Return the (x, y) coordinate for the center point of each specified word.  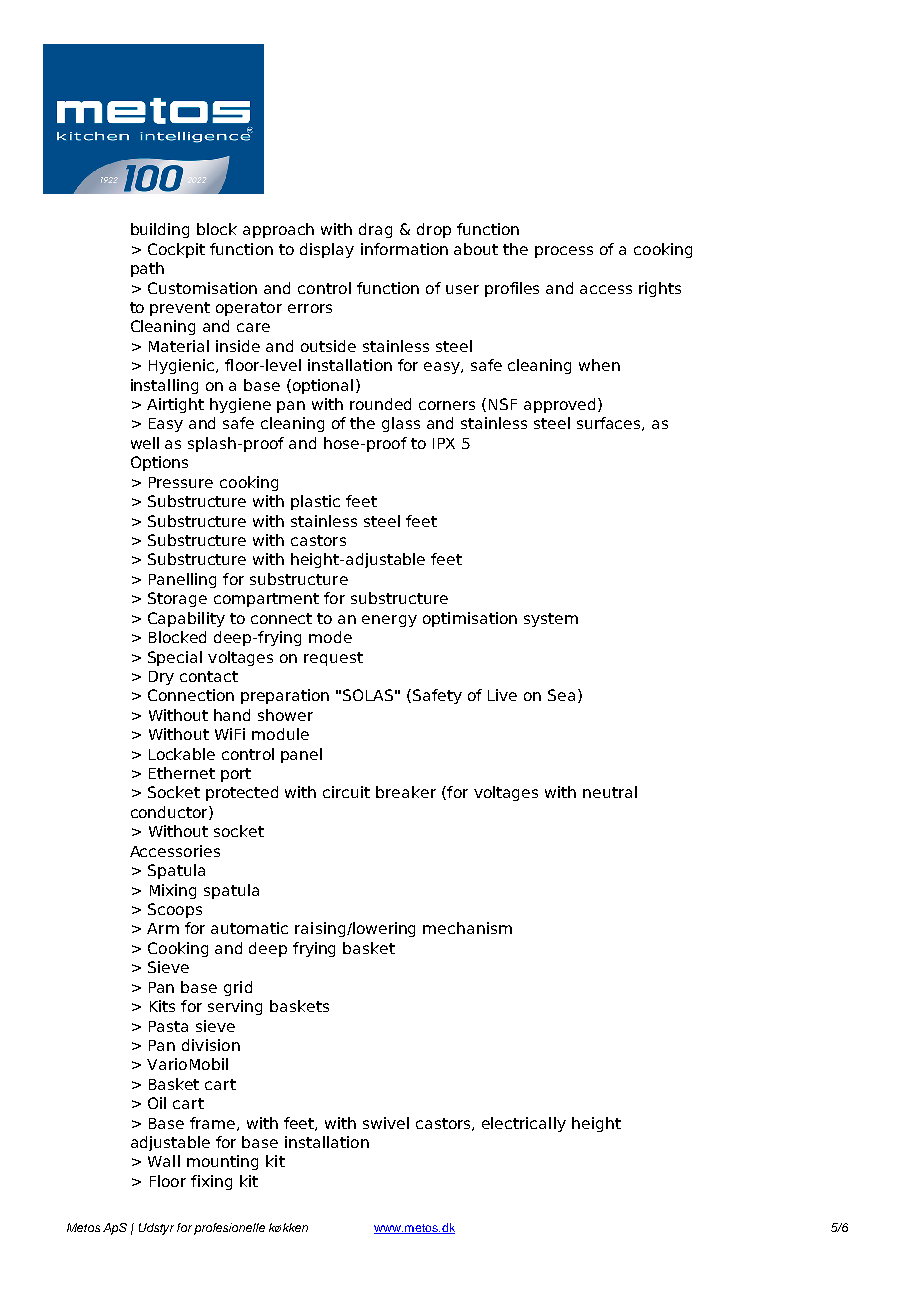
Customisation (202, 288)
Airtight (175, 405)
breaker (406, 792)
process (564, 252)
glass (401, 424)
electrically (524, 1124)
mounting (222, 1162)
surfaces (610, 424)
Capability (186, 619)
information (404, 249)
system (551, 620)
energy (389, 621)
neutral (610, 792)
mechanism (467, 928)
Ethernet (182, 773)
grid (238, 988)
